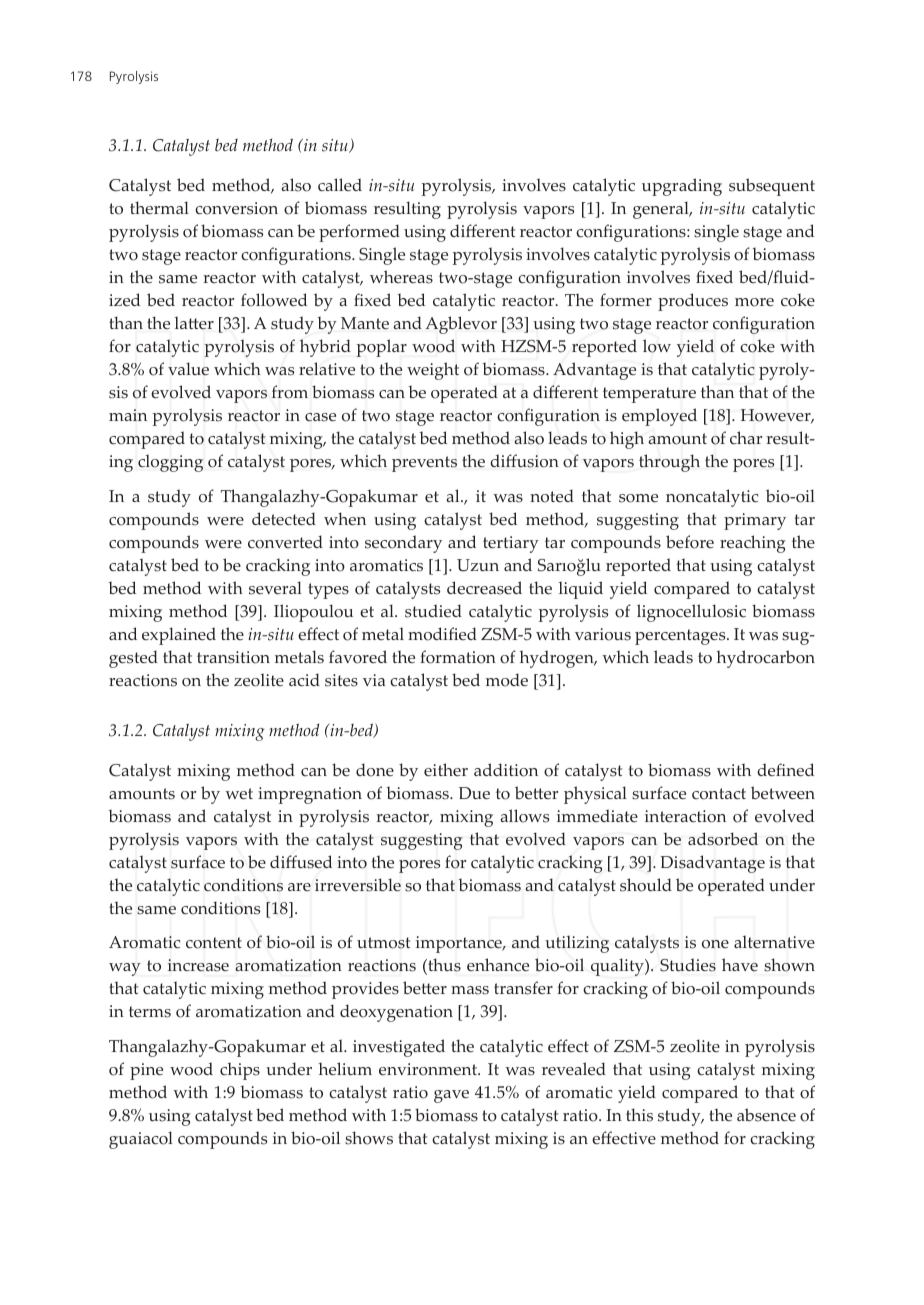 The image size is (924, 1305). I want to click on performed, so click(359, 233).
